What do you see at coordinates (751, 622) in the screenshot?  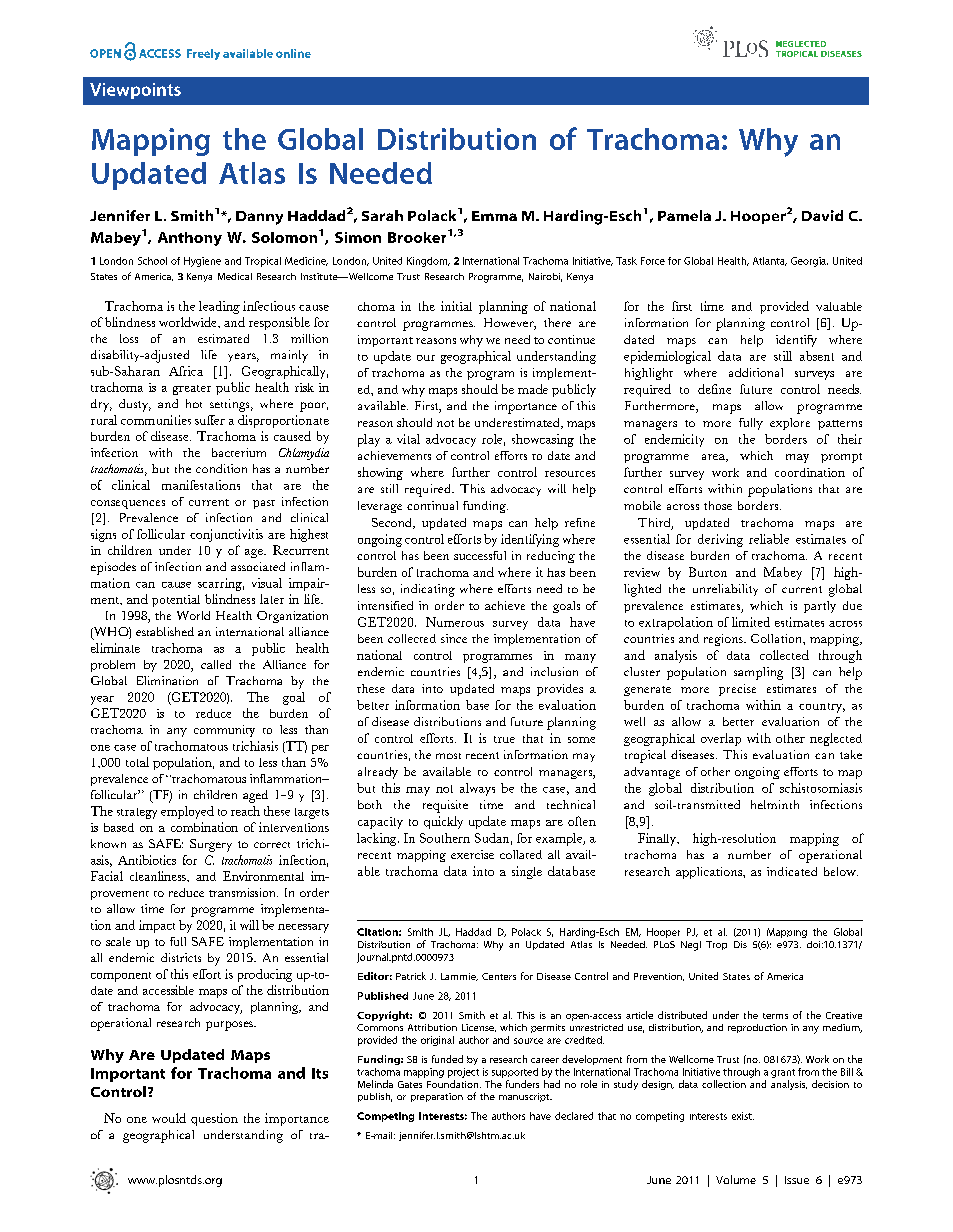 I see `limited` at bounding box center [751, 622].
